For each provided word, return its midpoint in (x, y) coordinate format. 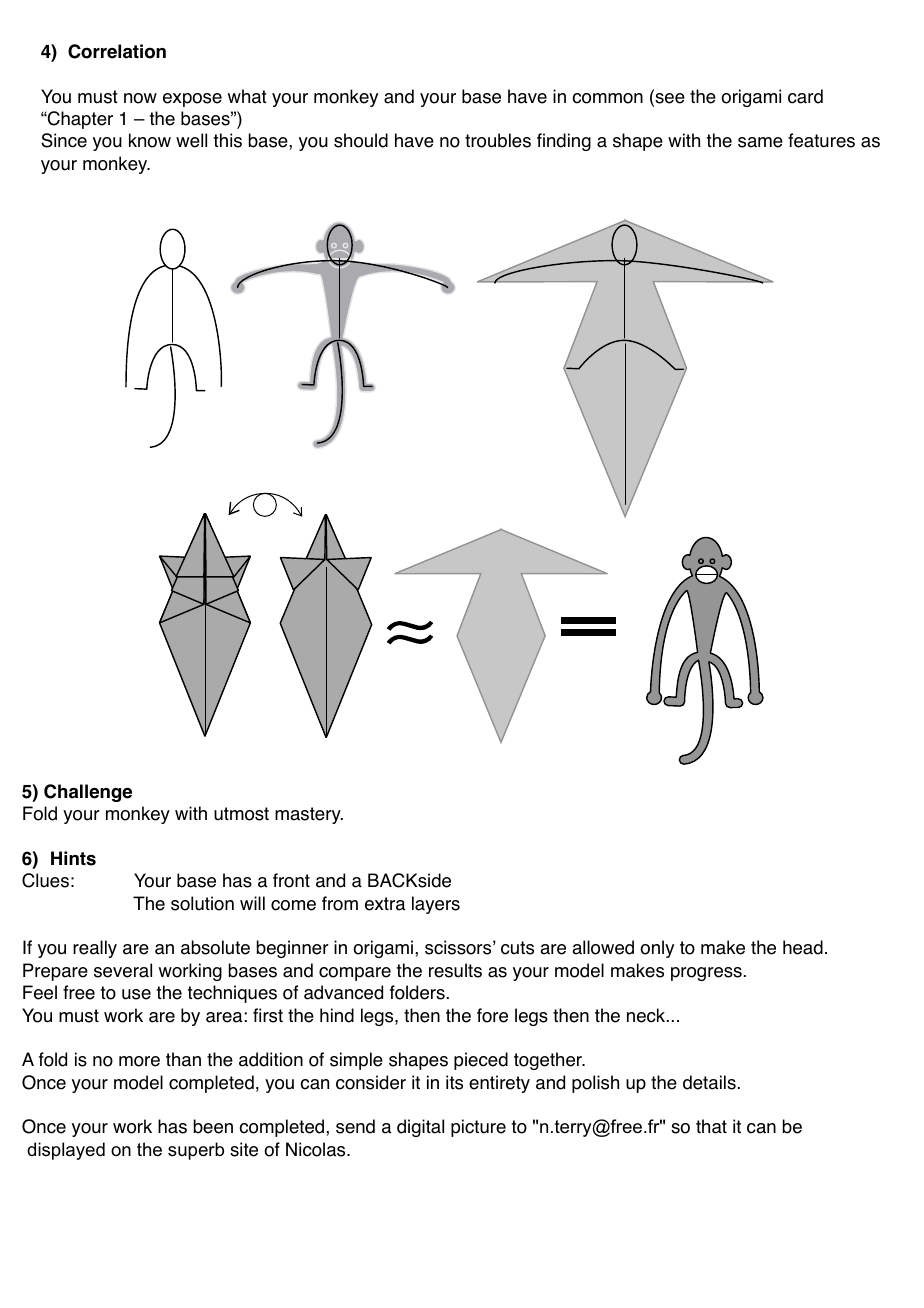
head (803, 947)
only (657, 949)
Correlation (117, 51)
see (669, 98)
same (760, 142)
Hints (73, 858)
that (711, 1126)
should (361, 140)
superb (196, 1151)
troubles (498, 140)
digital (420, 1128)
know (150, 140)
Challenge (88, 793)
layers (436, 905)
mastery (309, 815)
